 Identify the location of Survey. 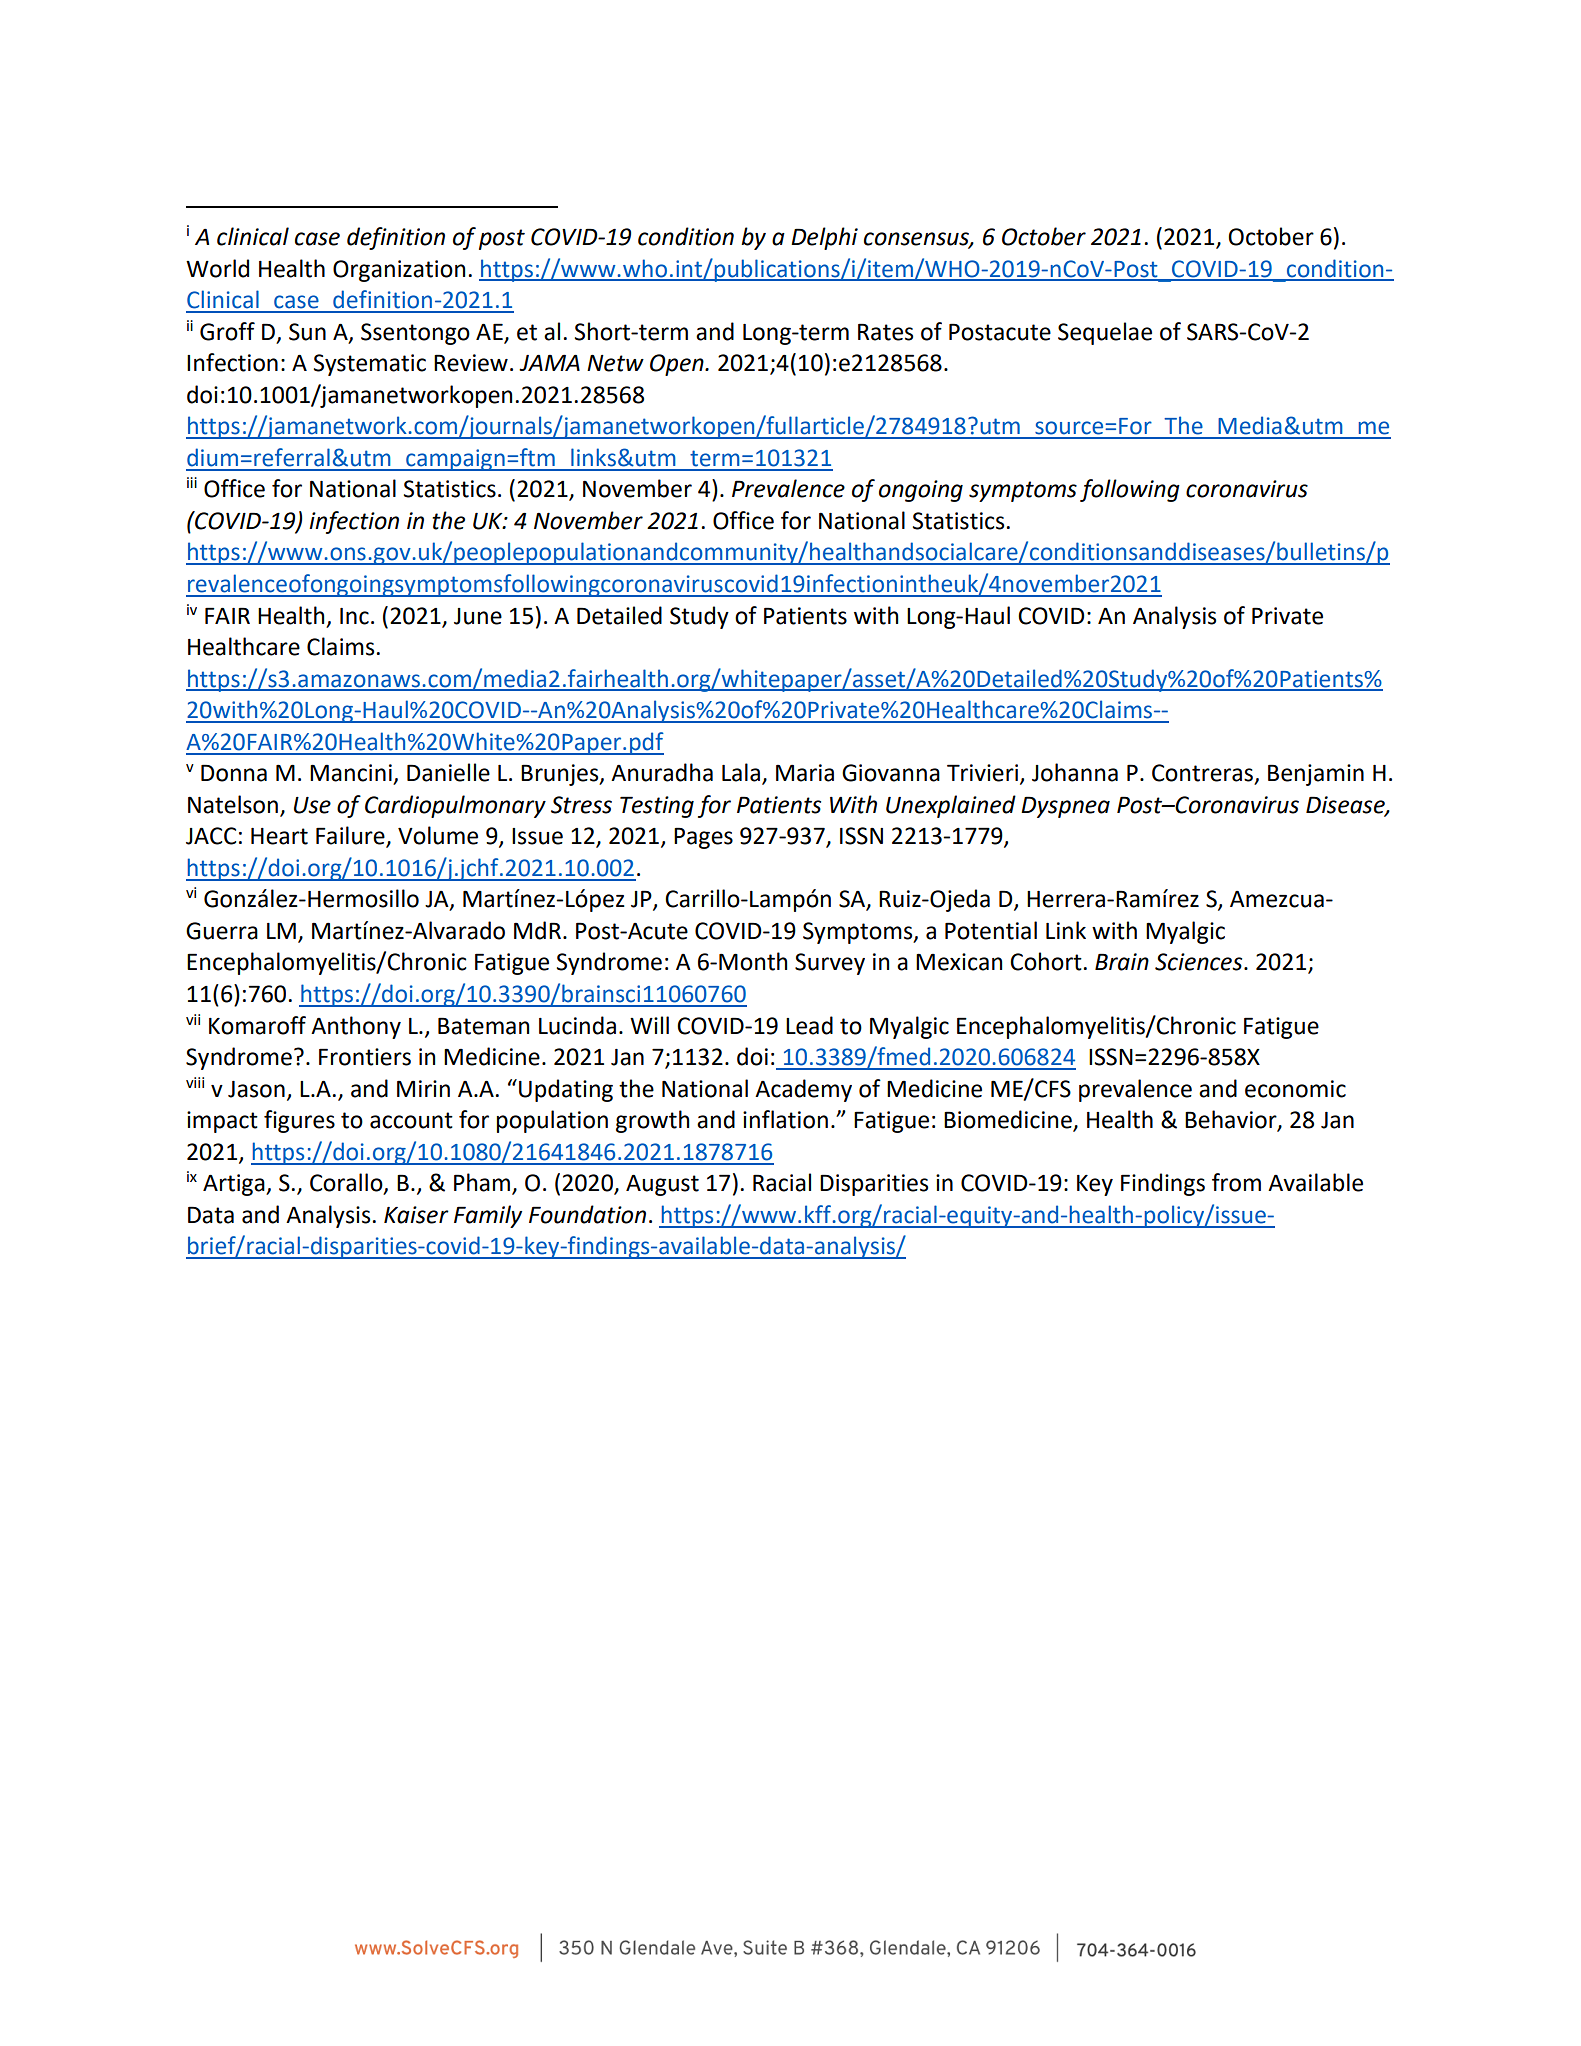
(830, 964).
